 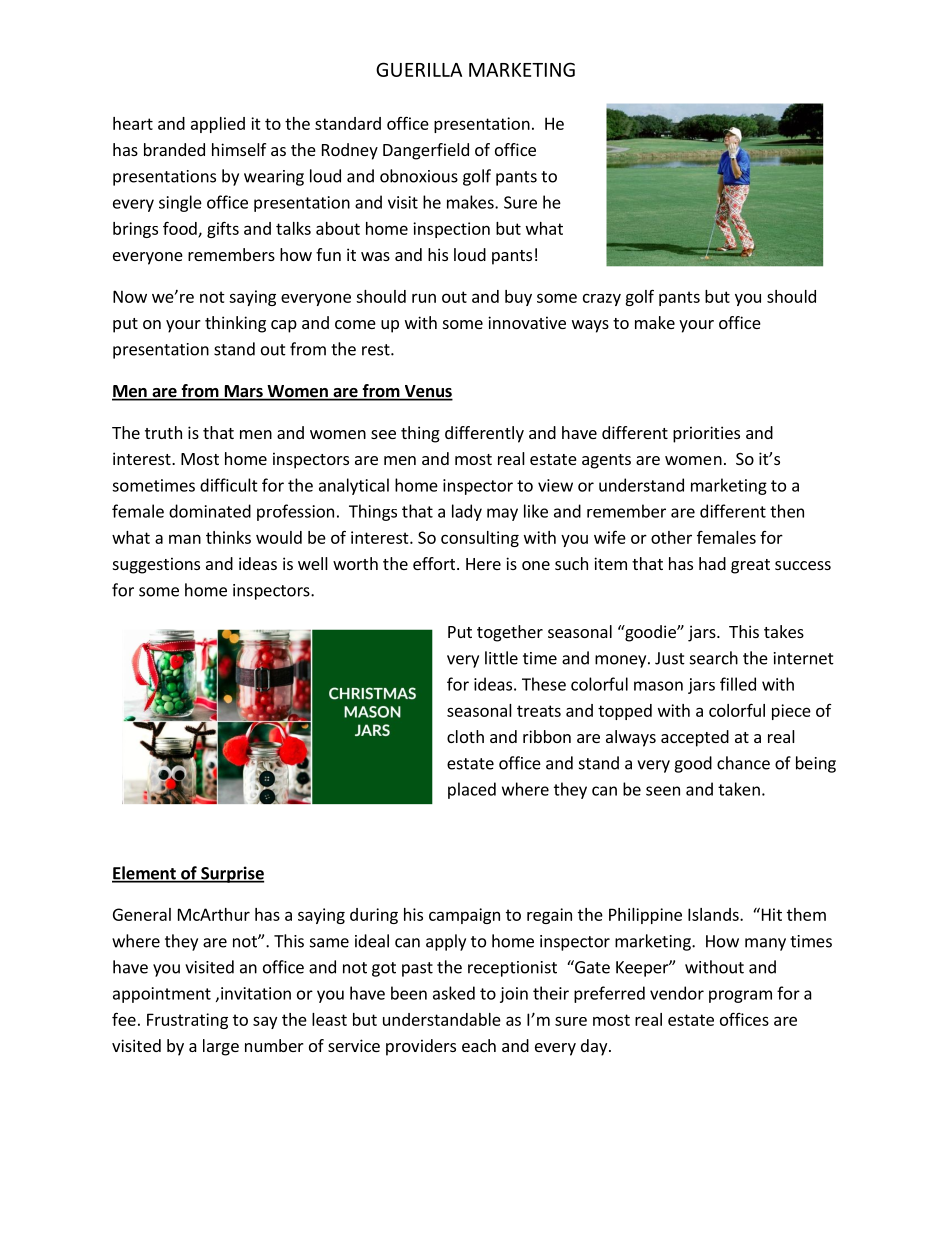 I want to click on applied, so click(x=218, y=125).
